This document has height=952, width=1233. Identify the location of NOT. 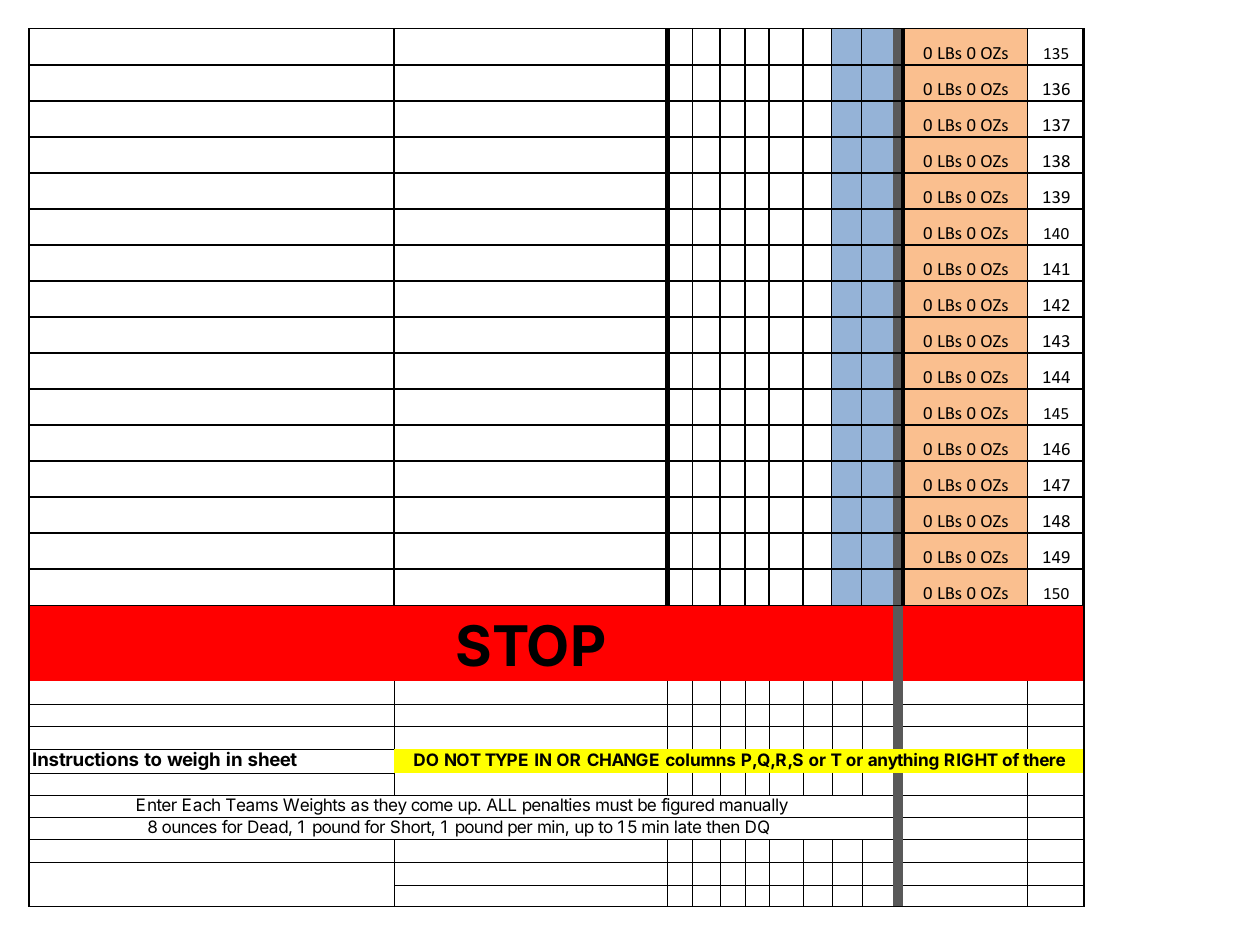
(463, 759).
